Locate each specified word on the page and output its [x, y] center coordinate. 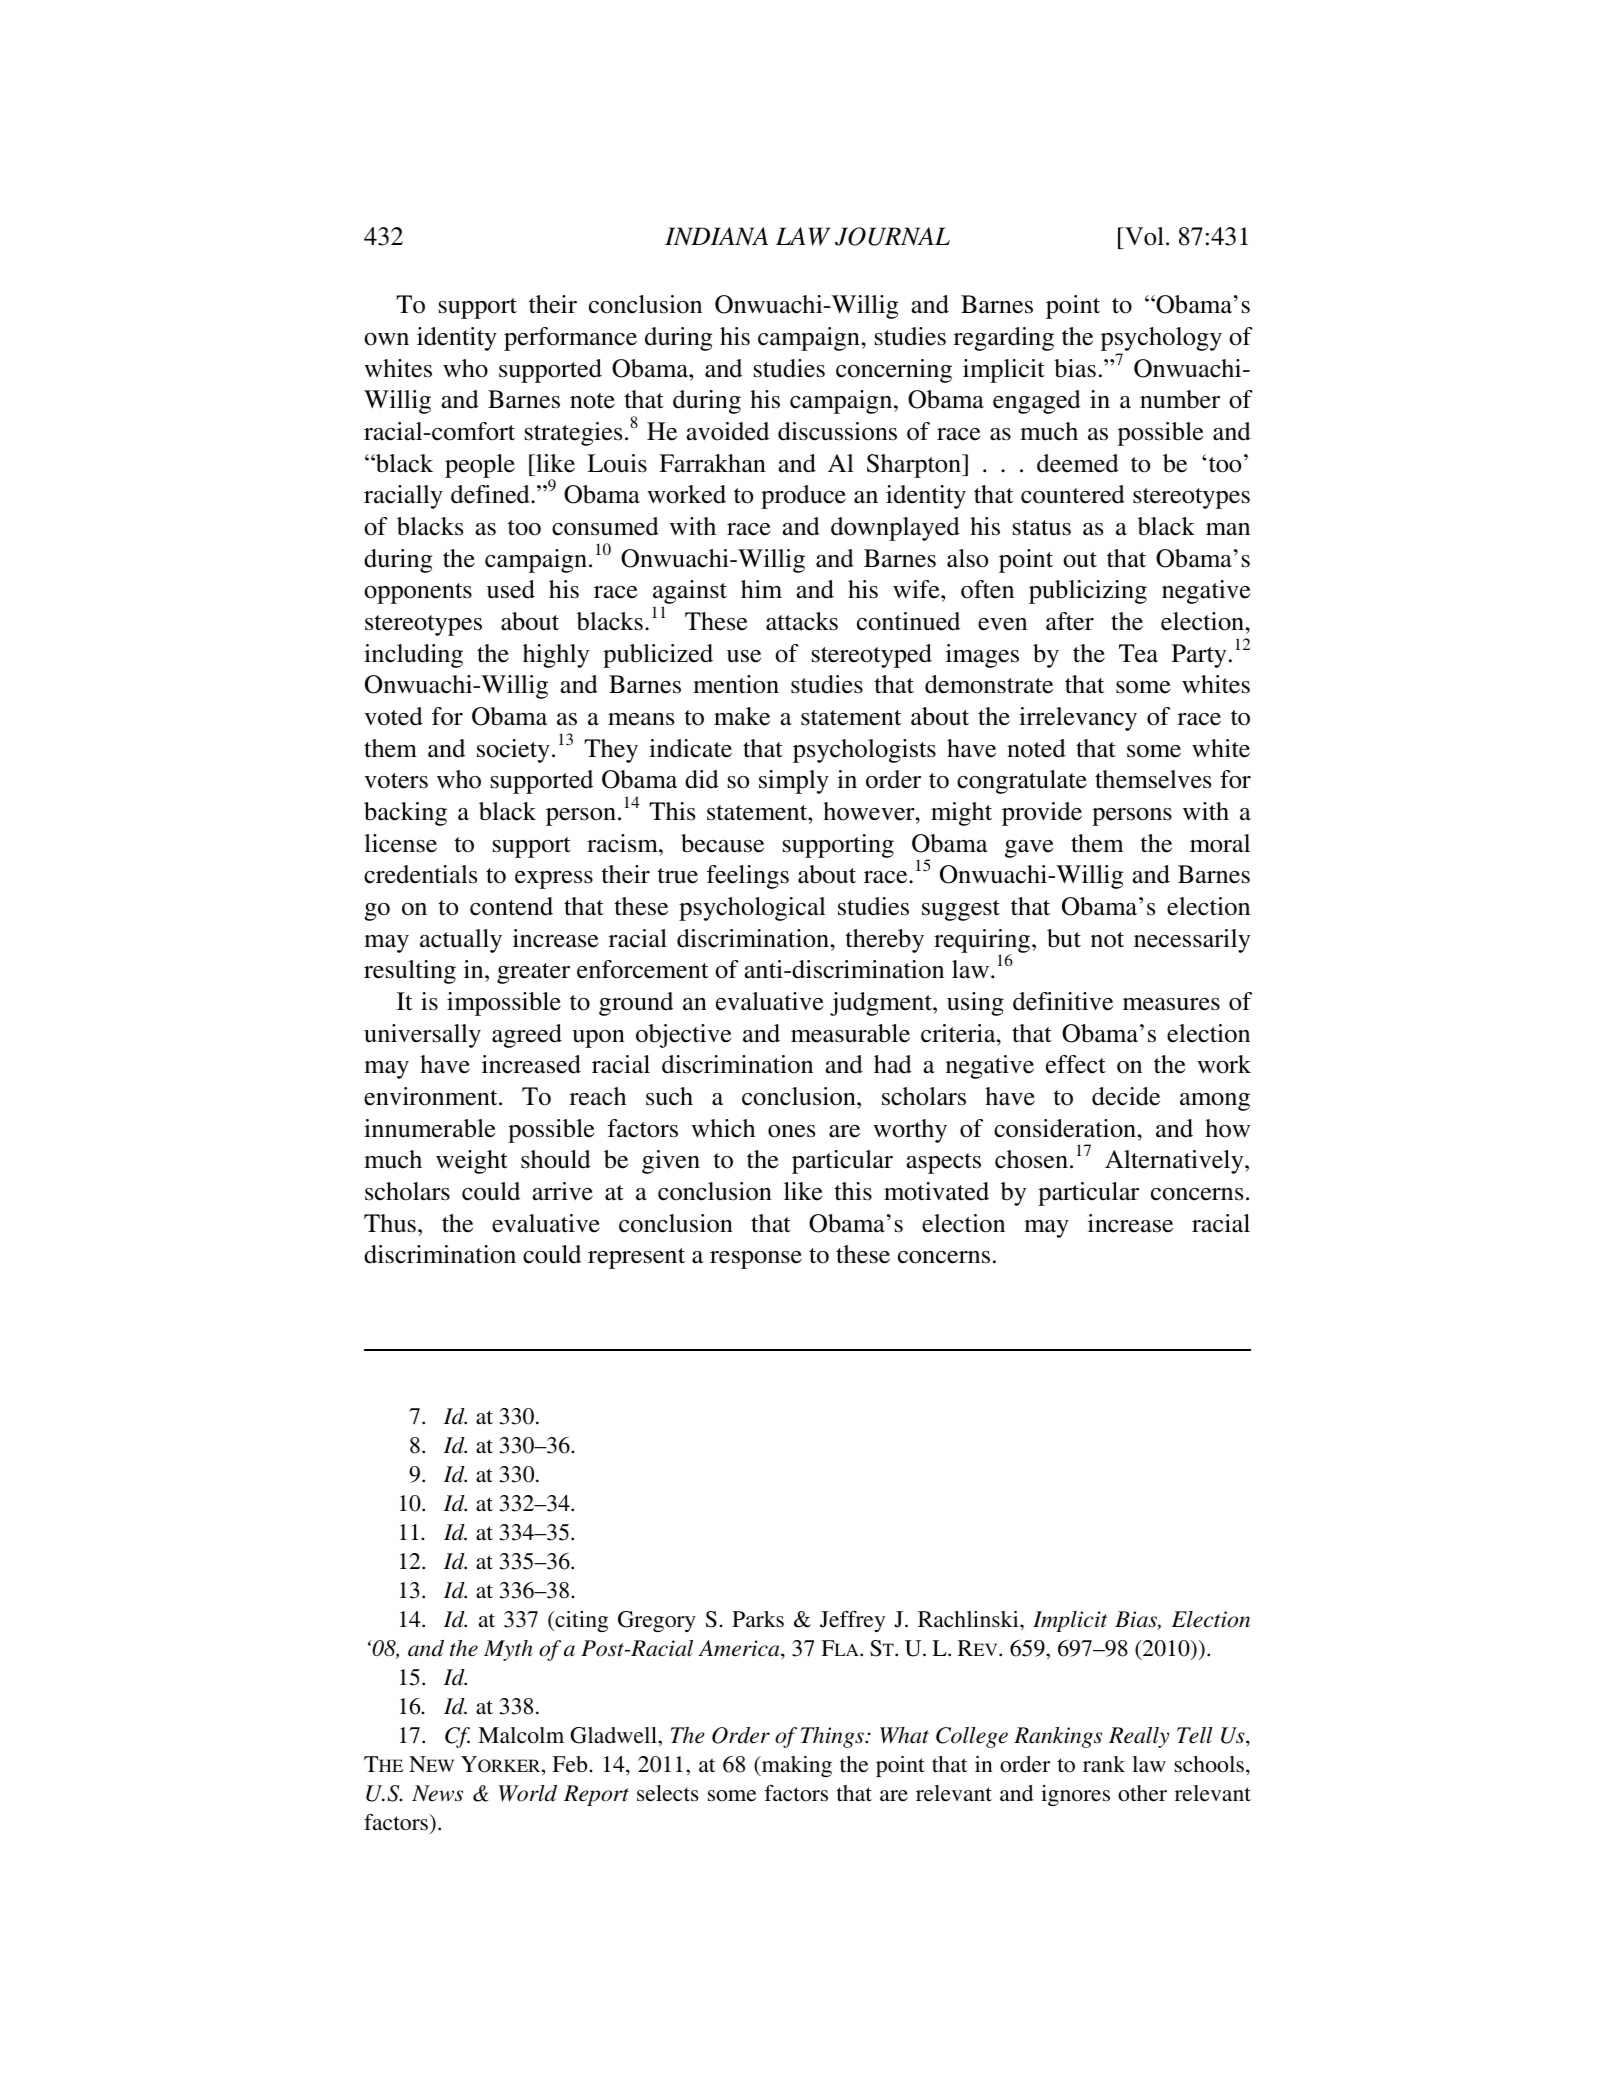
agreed [527, 1036]
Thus [390, 1223]
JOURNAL [892, 236]
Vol [1143, 238]
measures [1171, 1004]
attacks [802, 621]
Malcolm [521, 1735]
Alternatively [1175, 1162]
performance [570, 339]
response [756, 1260]
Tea [1138, 653]
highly [556, 656]
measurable [850, 1033]
